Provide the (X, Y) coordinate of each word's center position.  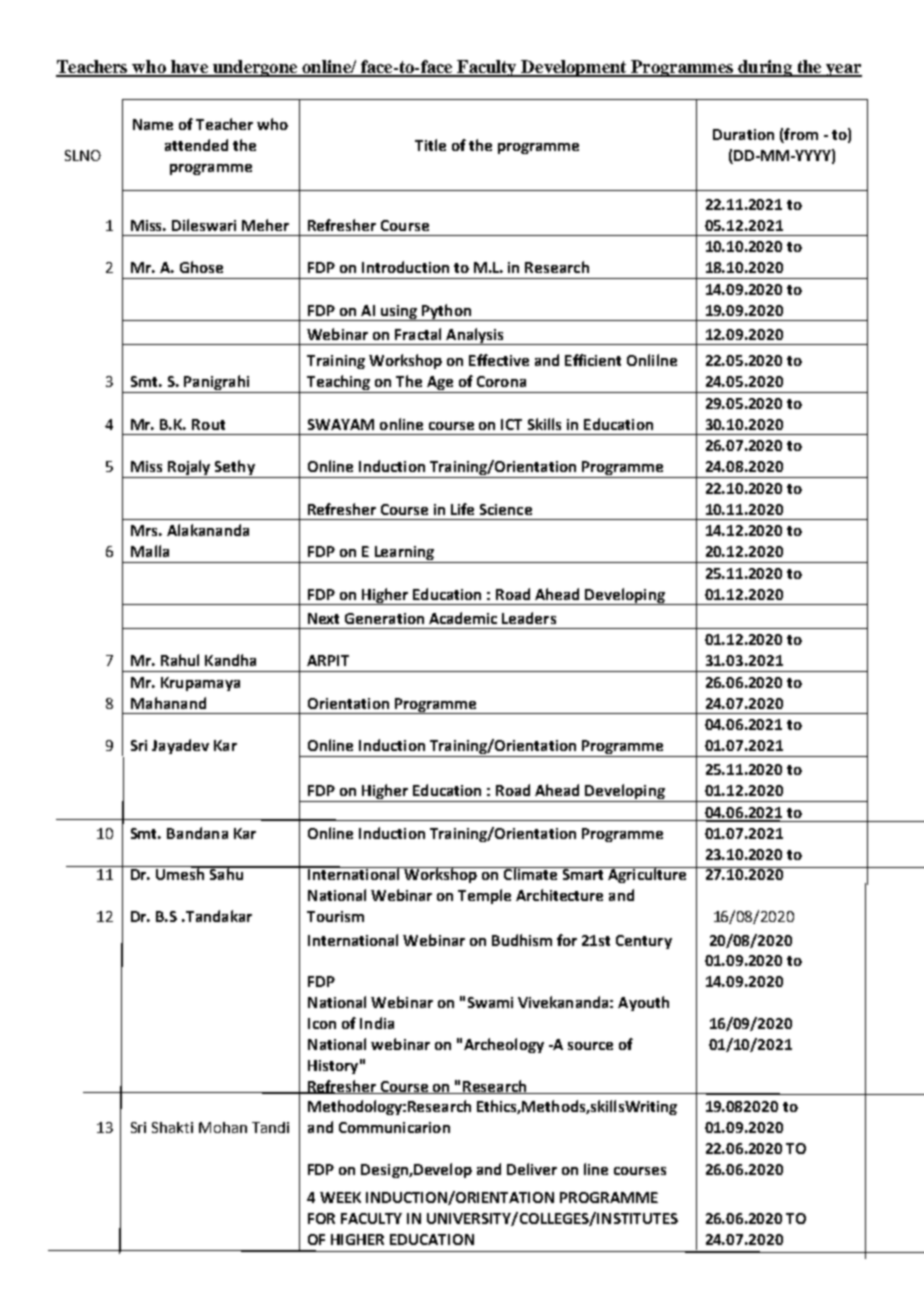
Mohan (223, 1127)
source (590, 1046)
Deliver (532, 1169)
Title (430, 145)
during (765, 68)
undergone (255, 68)
